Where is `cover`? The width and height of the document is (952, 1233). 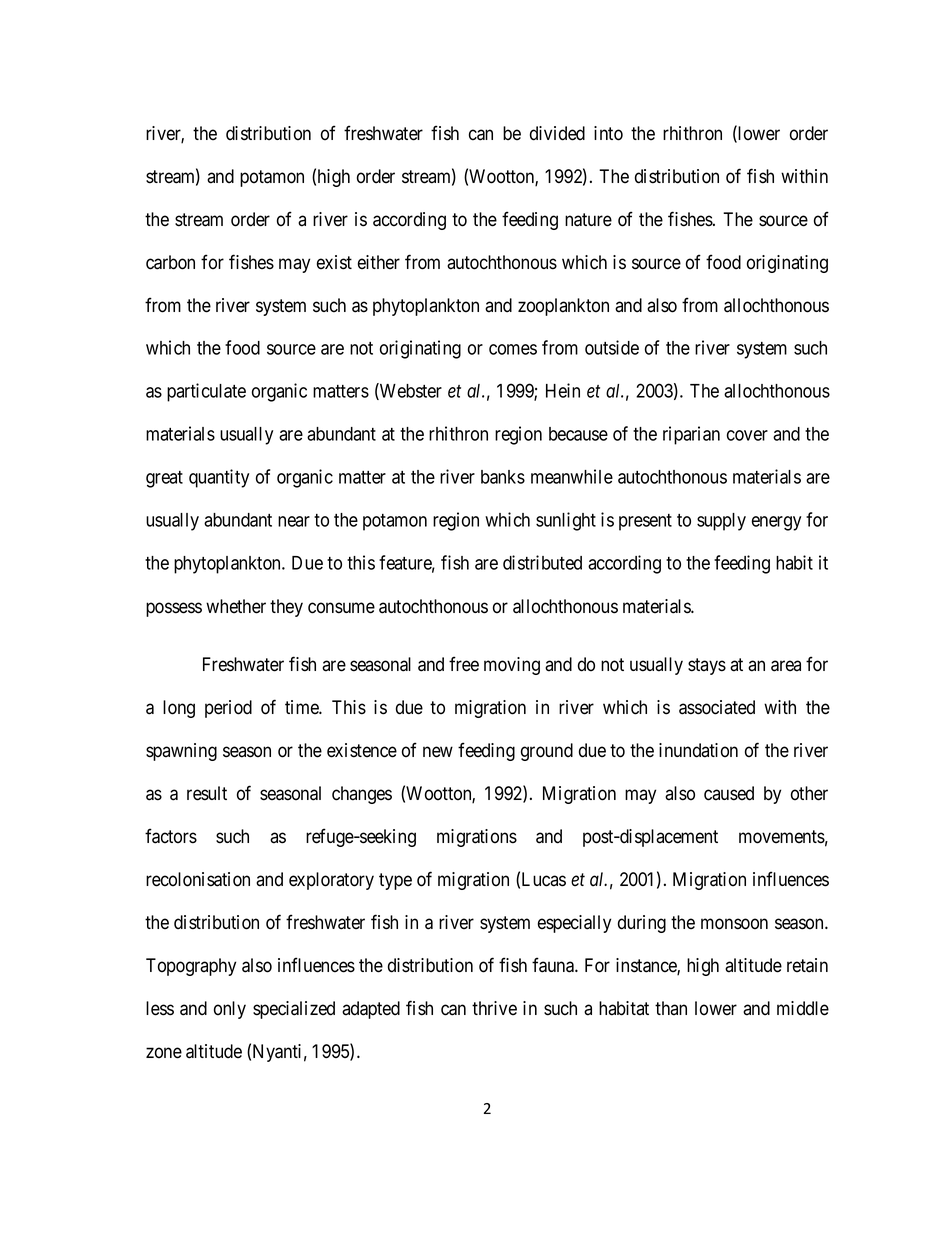
cover is located at coordinates (747, 435).
